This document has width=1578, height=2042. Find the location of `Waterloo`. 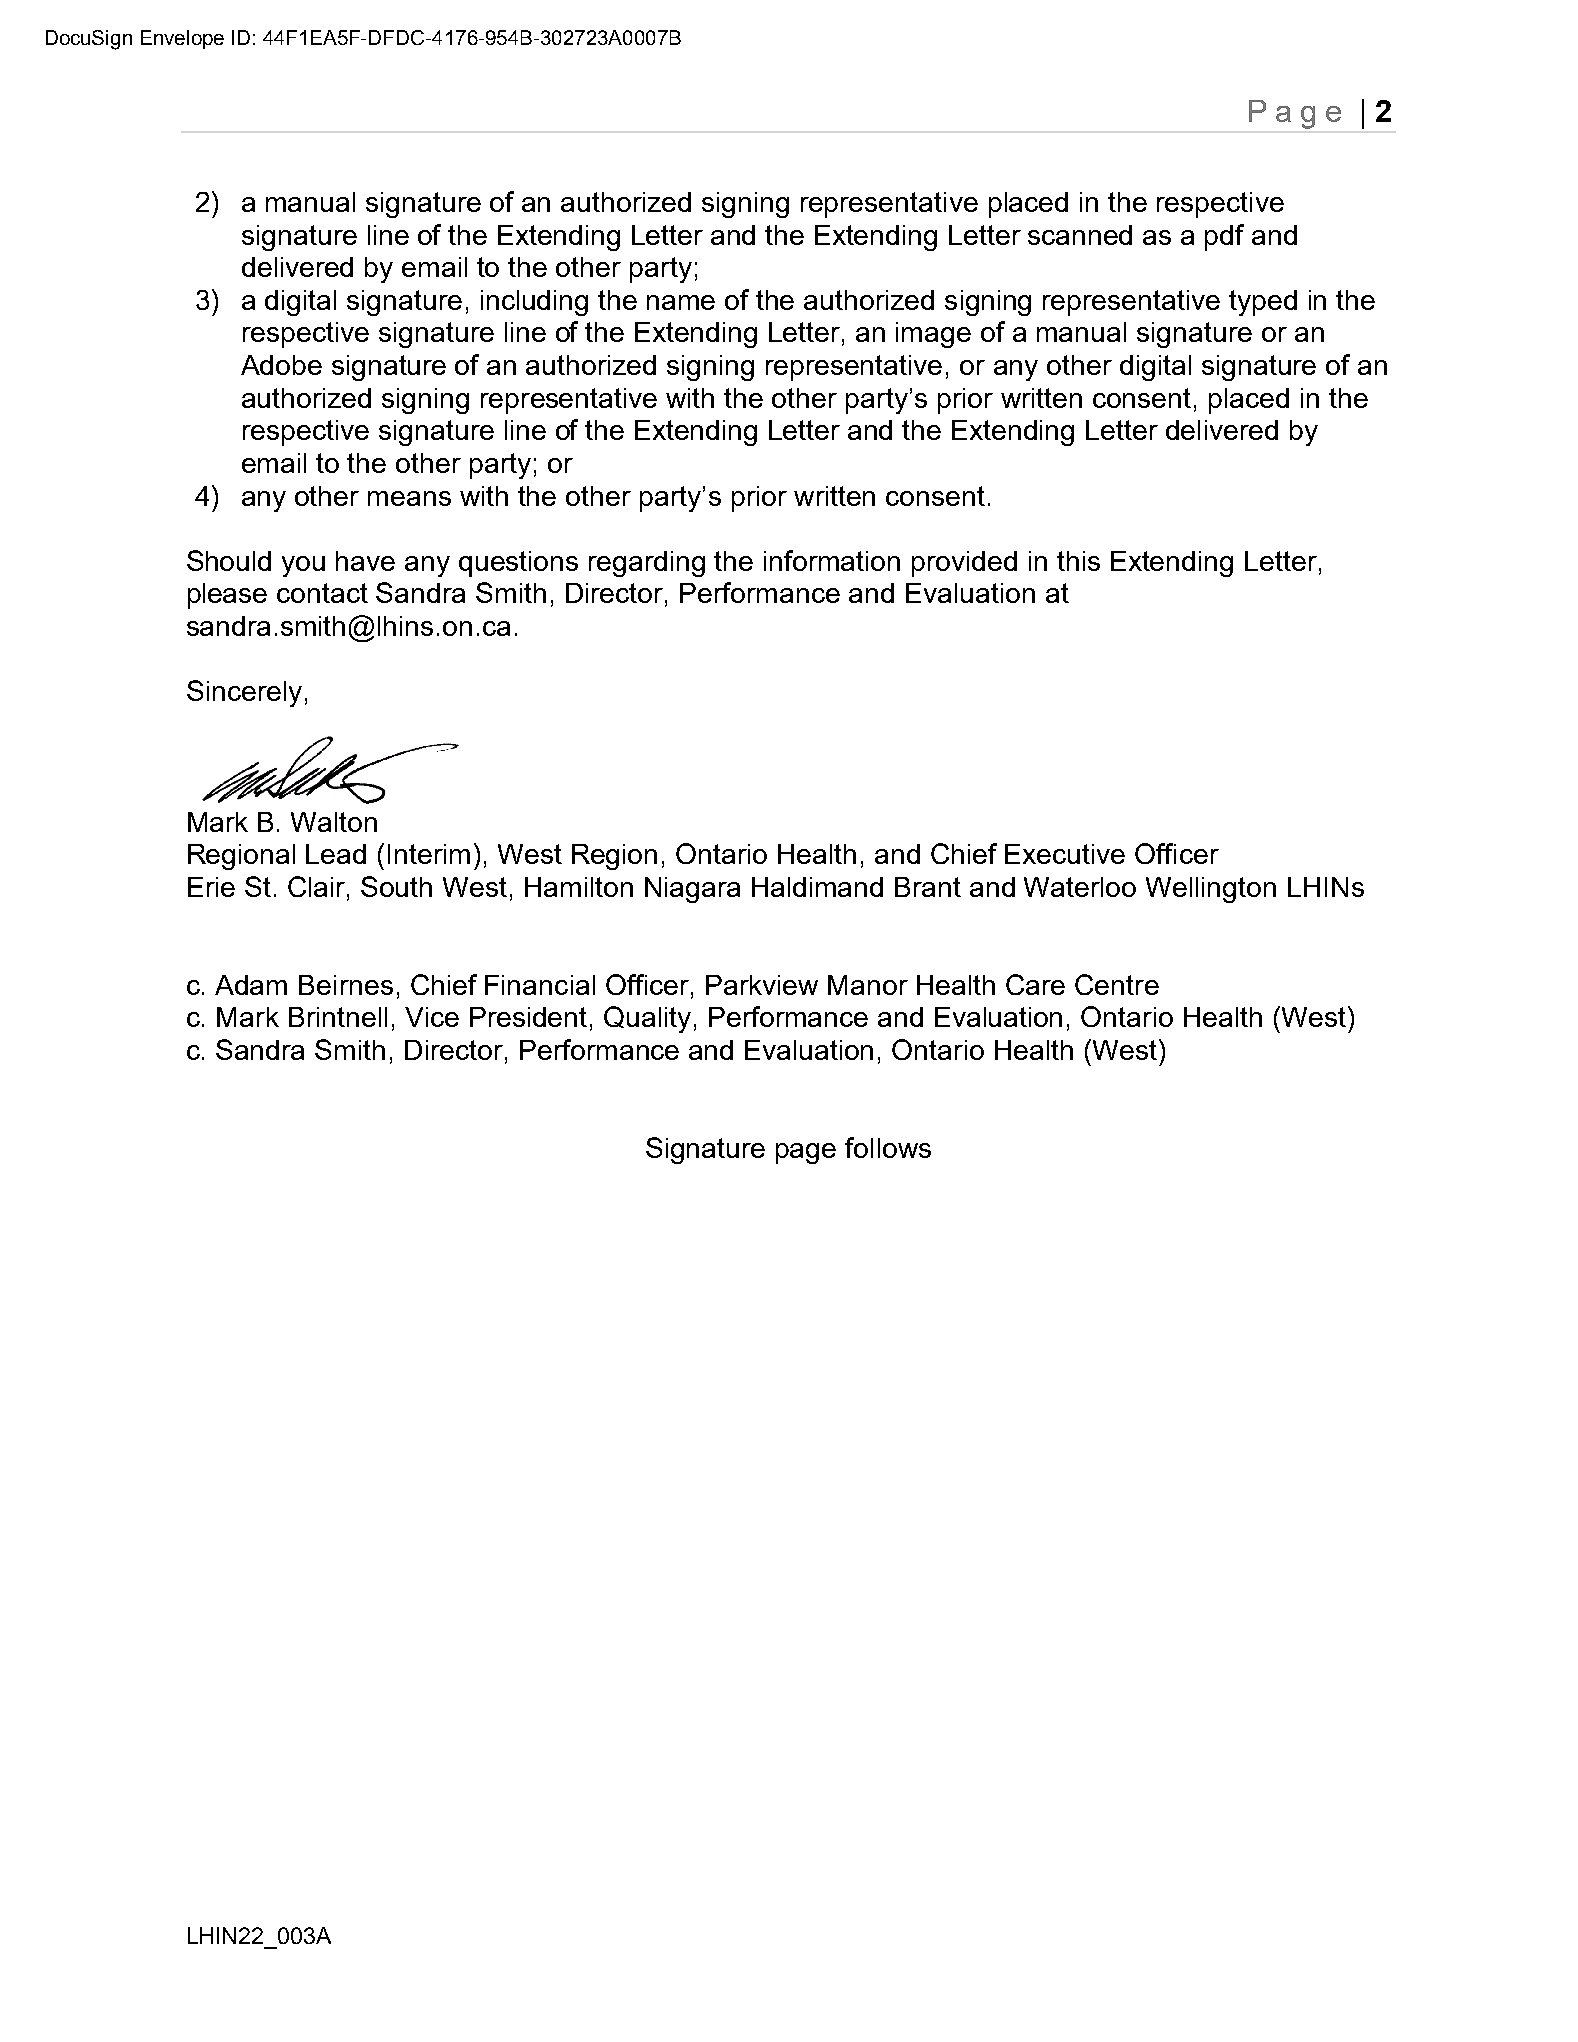

Waterloo is located at coordinates (1080, 887).
